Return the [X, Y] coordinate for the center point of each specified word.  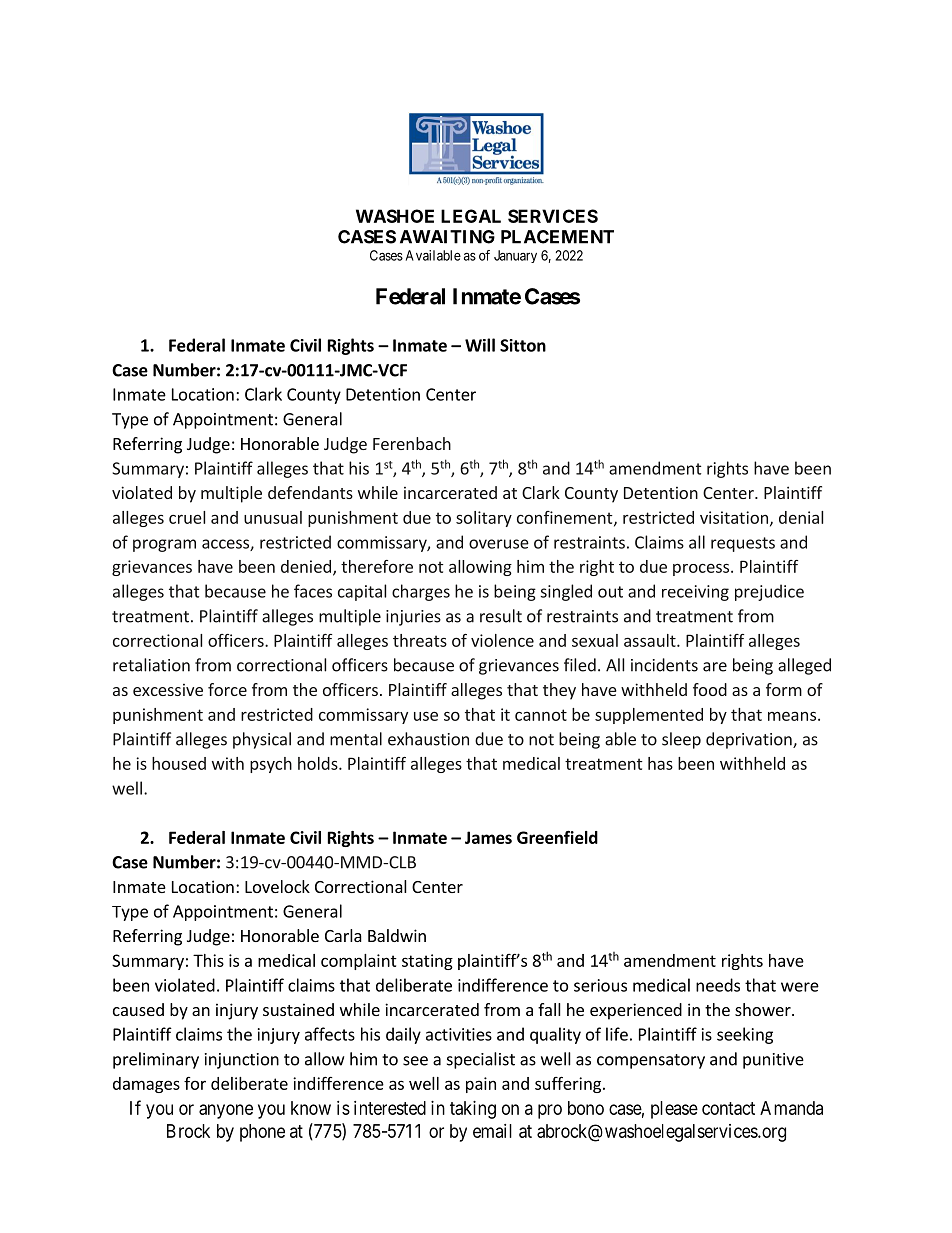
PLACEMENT [557, 237]
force [227, 689]
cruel [187, 517]
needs [718, 985]
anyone [226, 1111]
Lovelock [277, 886]
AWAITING [447, 237]
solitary [484, 519]
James [488, 837]
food [710, 689]
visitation [734, 517]
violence [502, 640]
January [515, 256]
